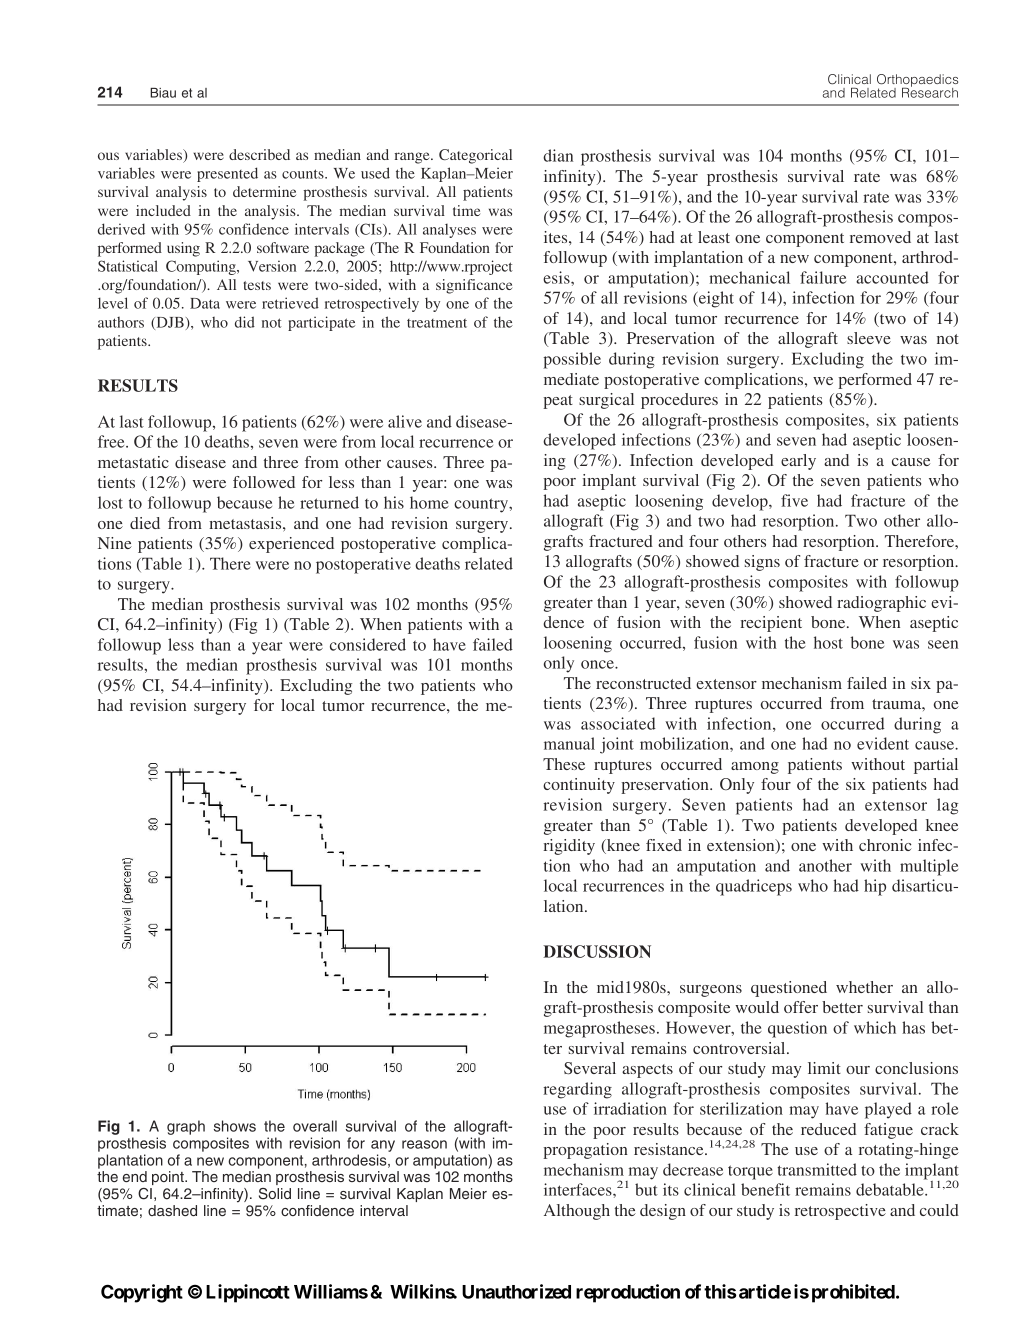  Describe the element at coordinates (598, 664) in the document. I see `once` at that location.
